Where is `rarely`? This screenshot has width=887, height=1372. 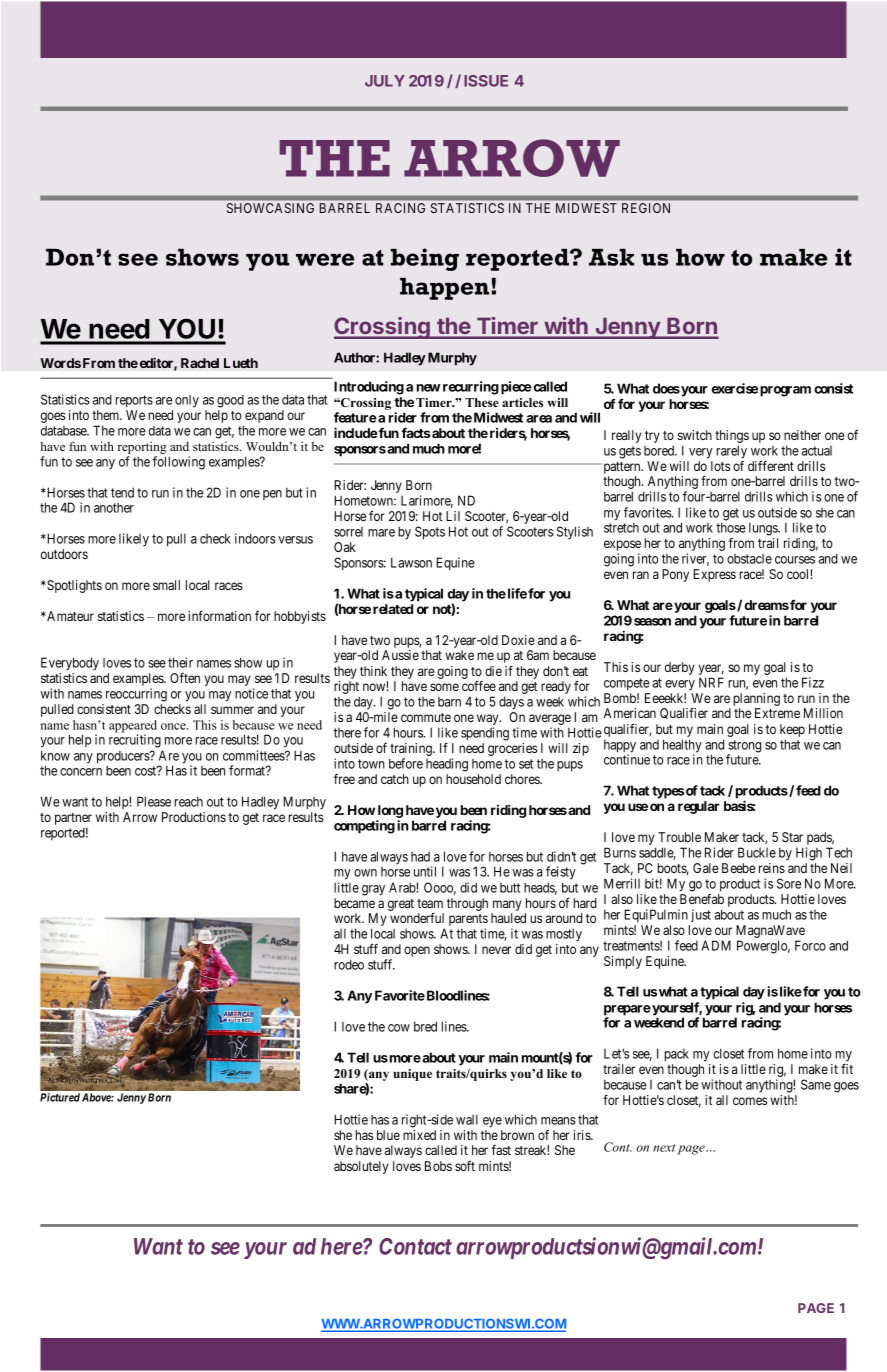 rarely is located at coordinates (731, 452).
